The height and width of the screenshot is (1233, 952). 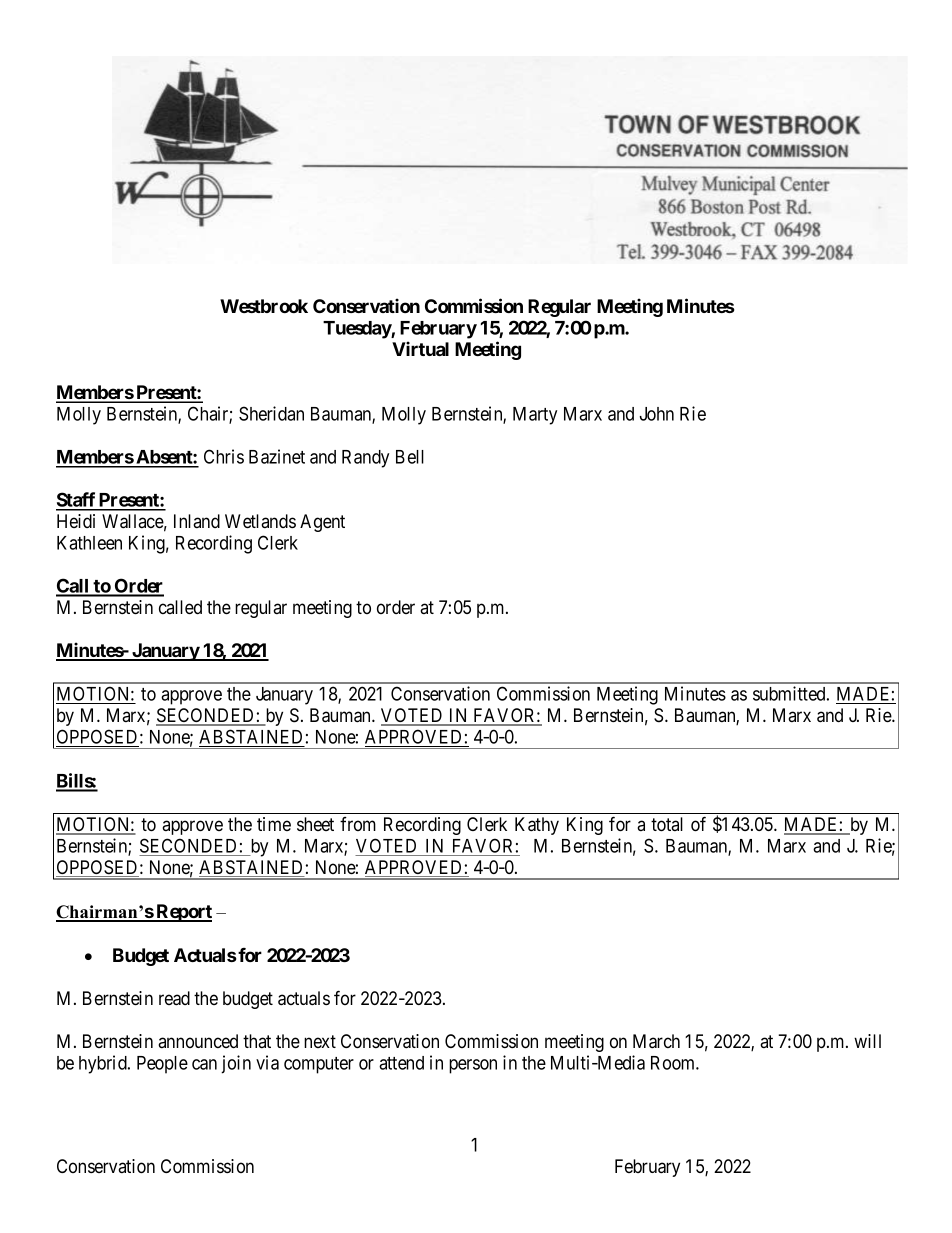 I want to click on Westbrook, so click(x=264, y=306).
